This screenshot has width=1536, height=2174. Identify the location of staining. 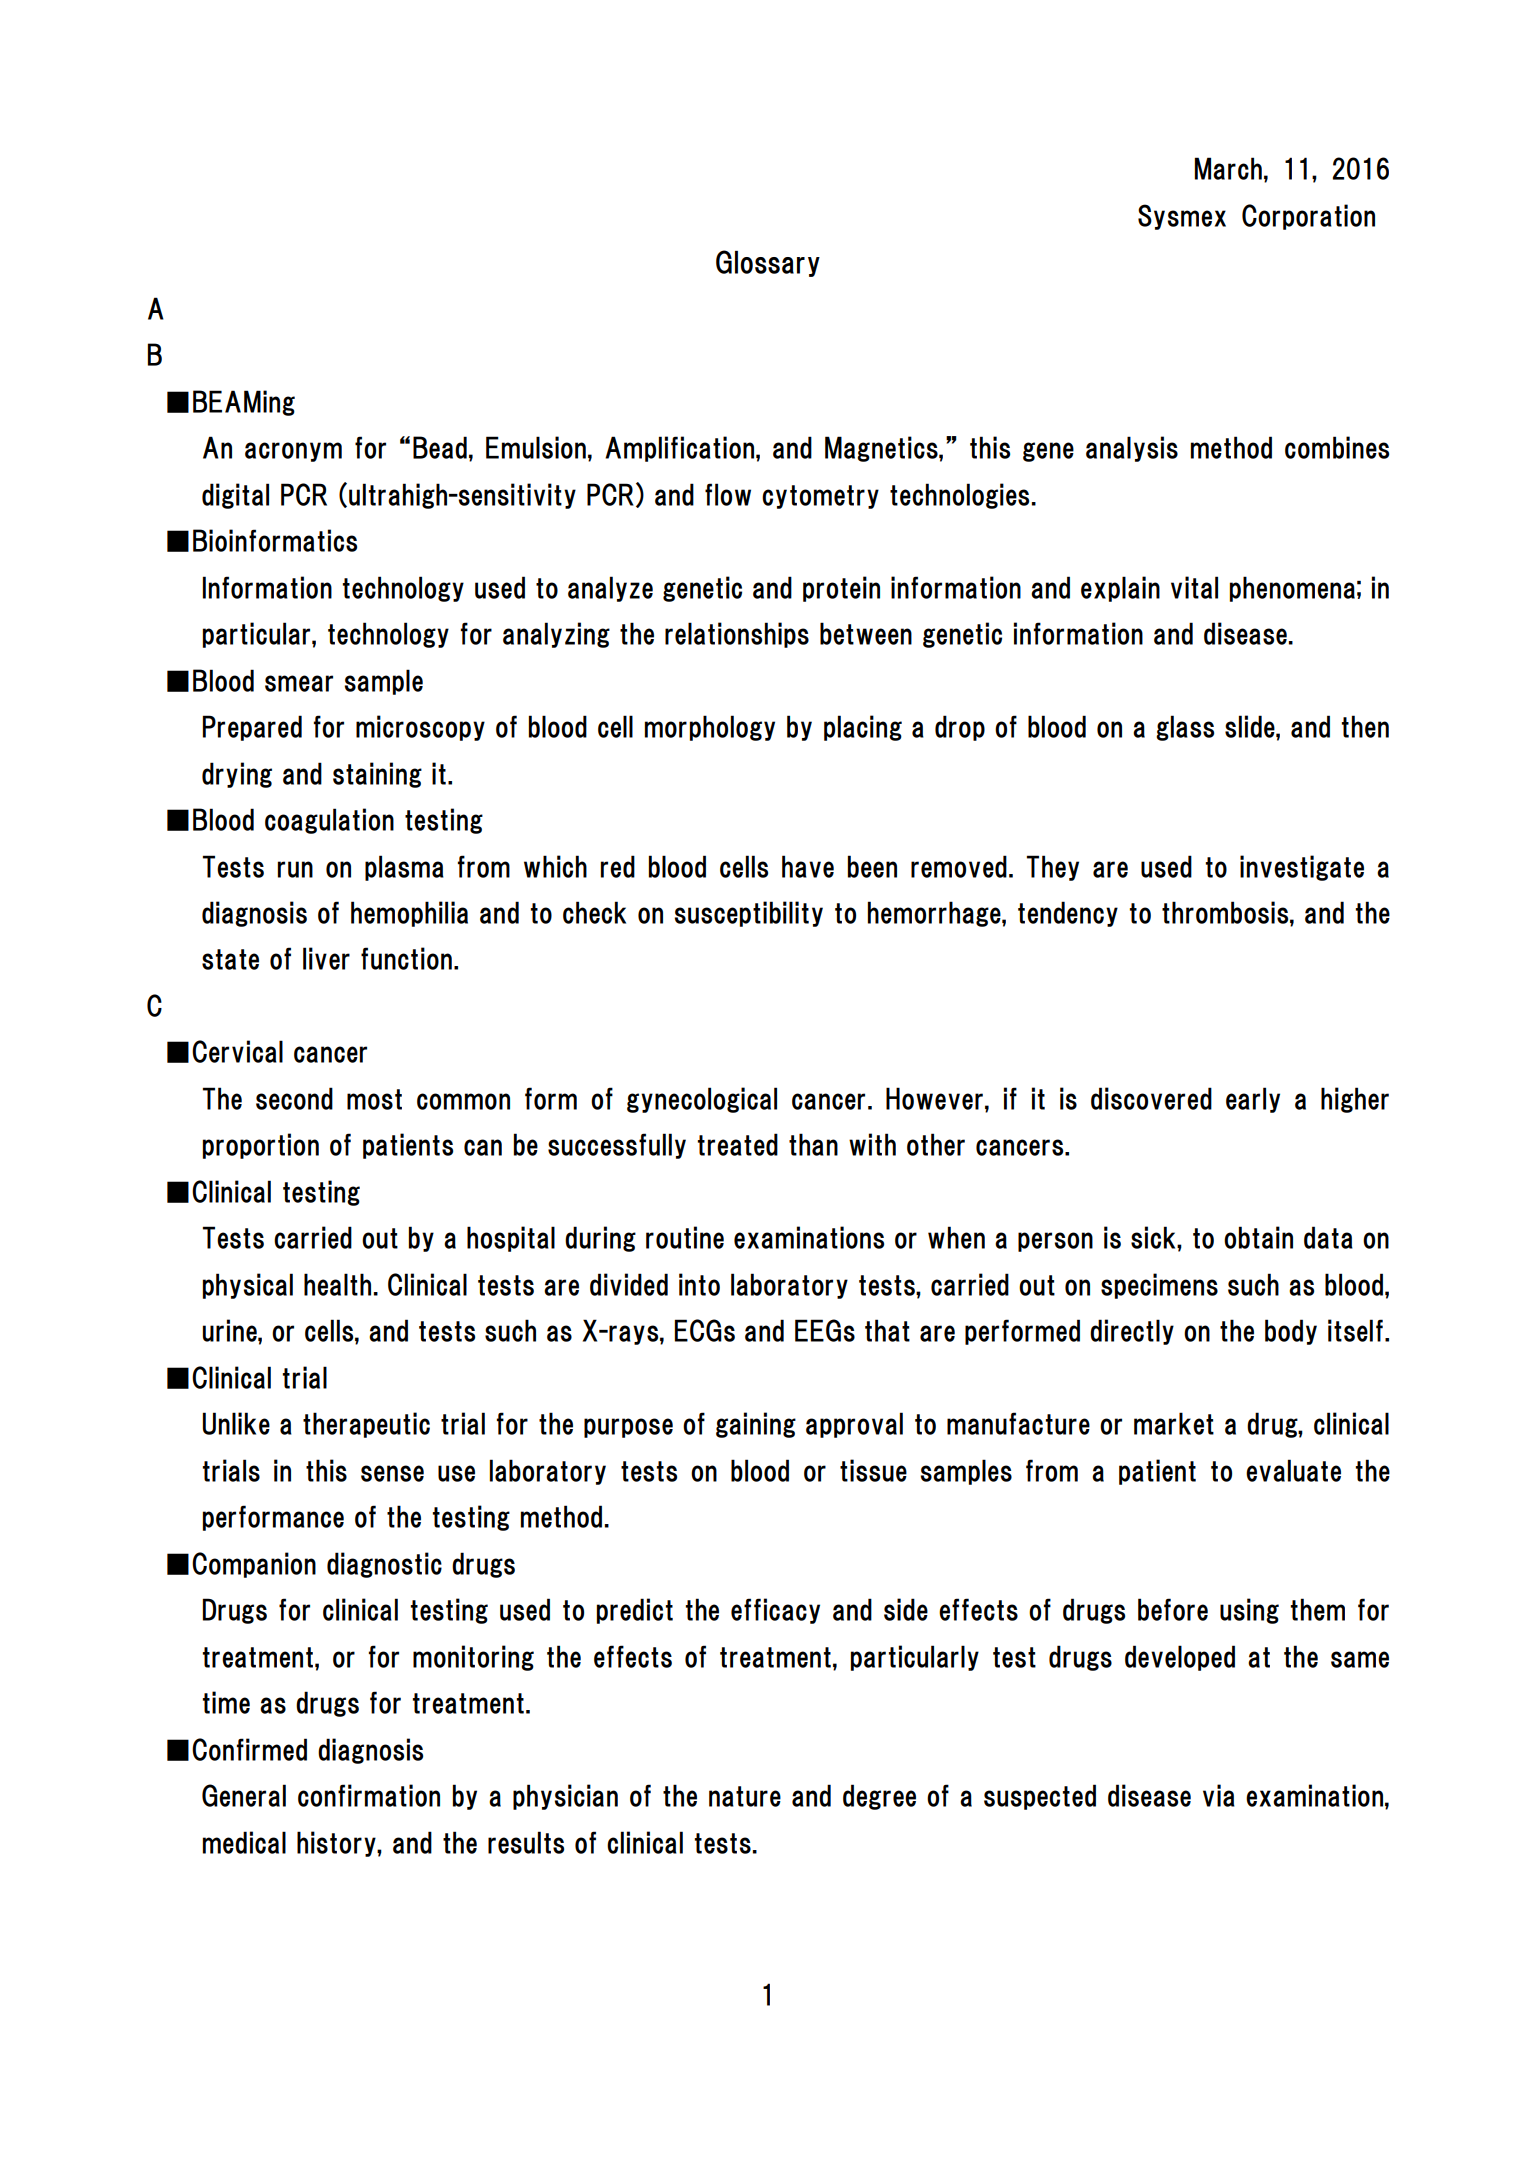
(377, 775).
